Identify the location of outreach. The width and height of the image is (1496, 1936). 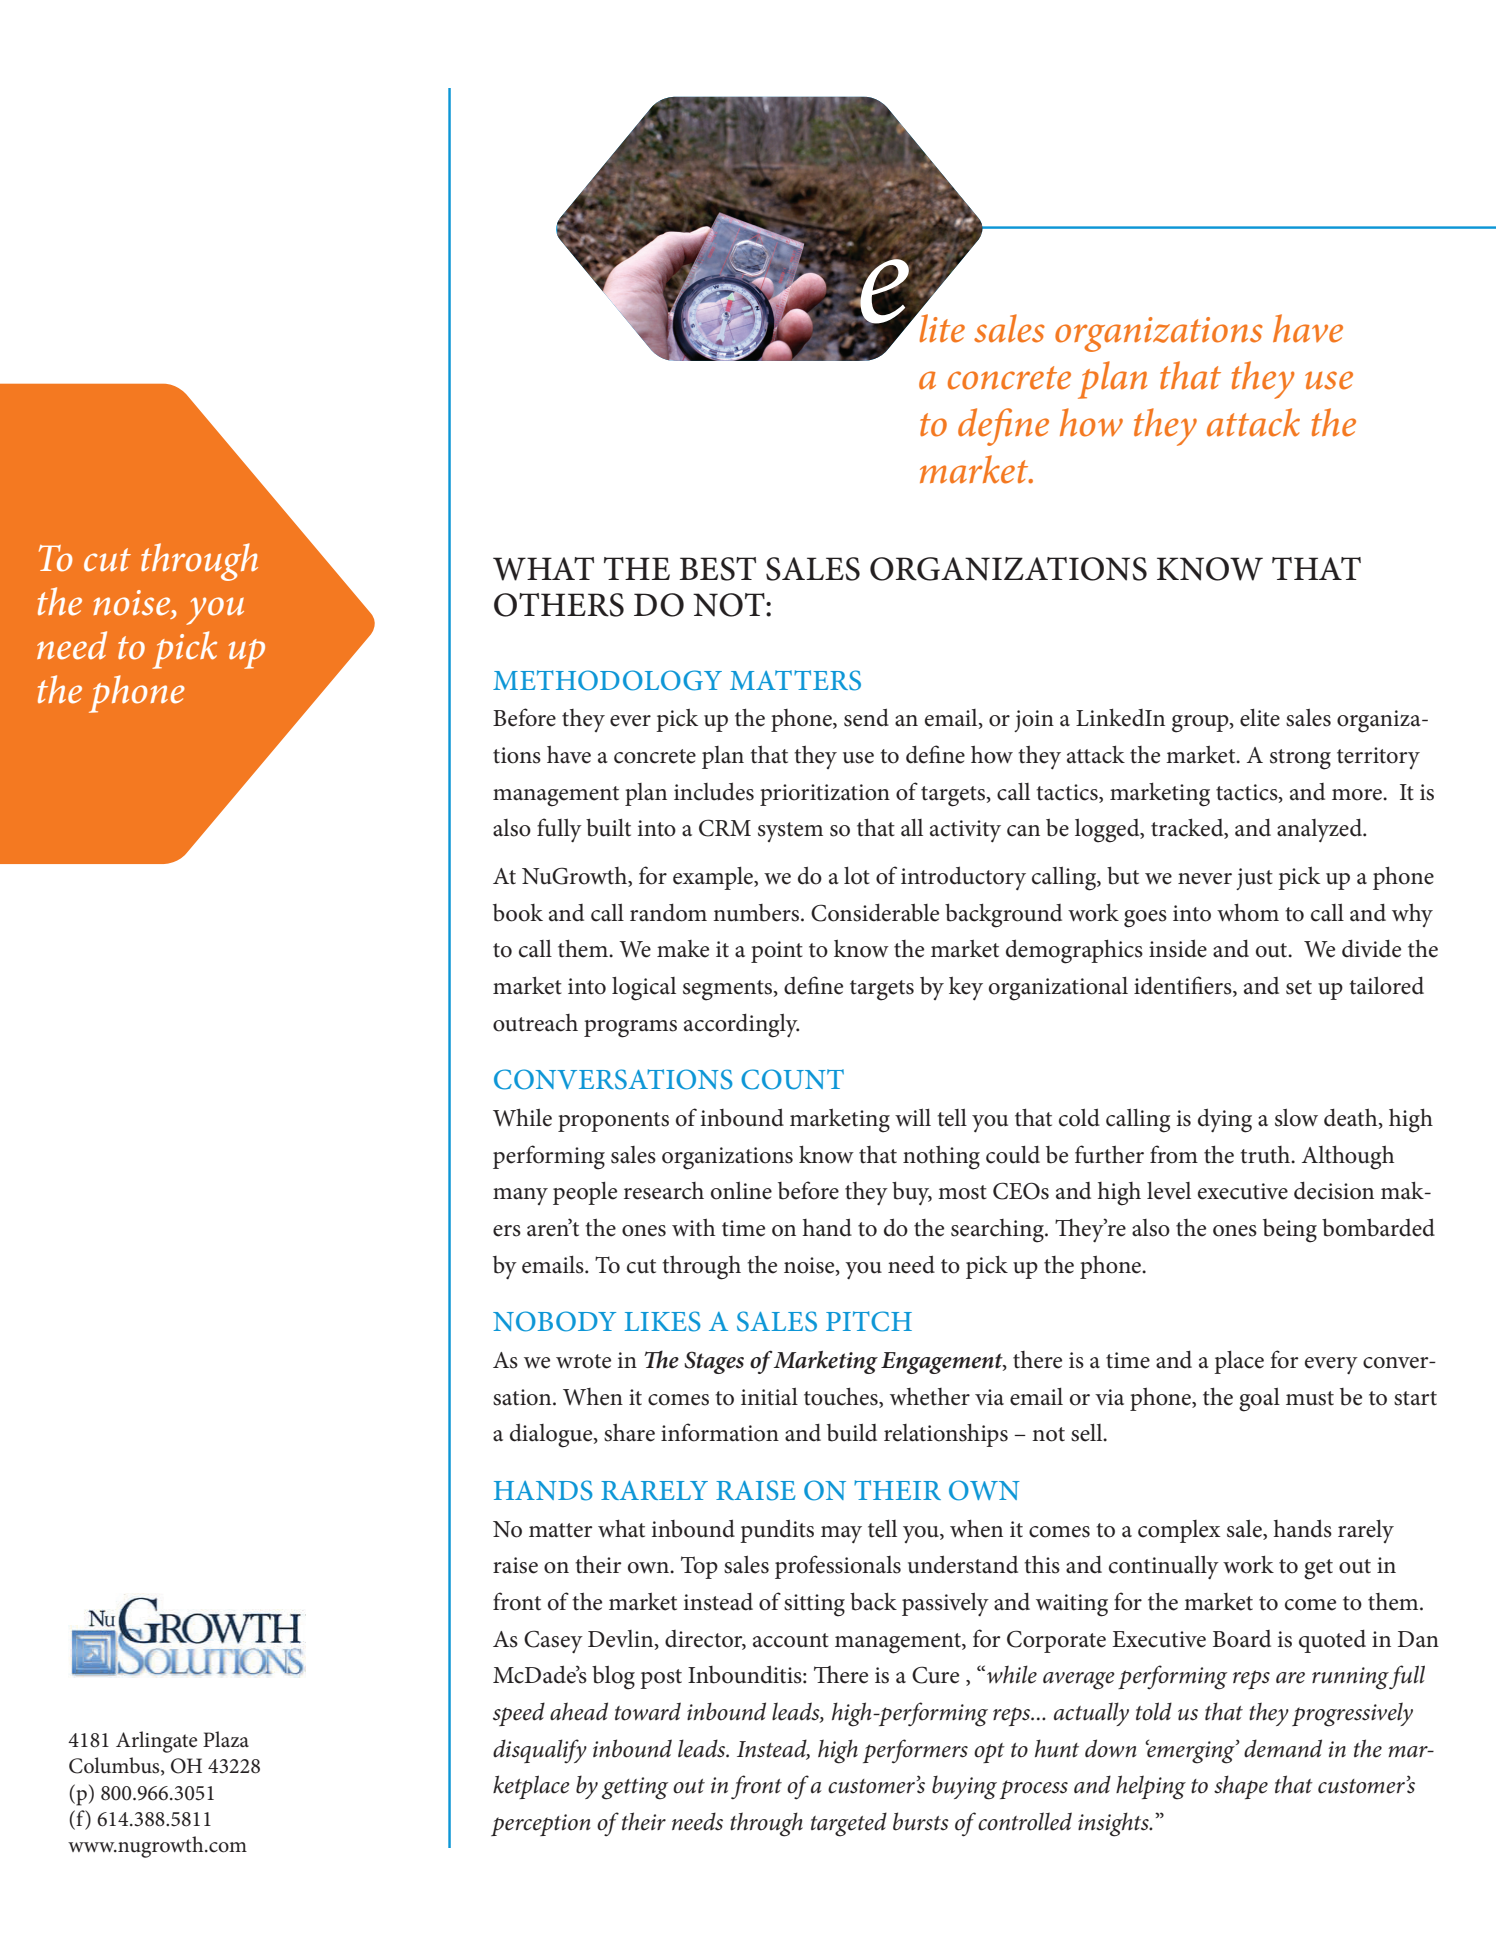
(535, 1023).
